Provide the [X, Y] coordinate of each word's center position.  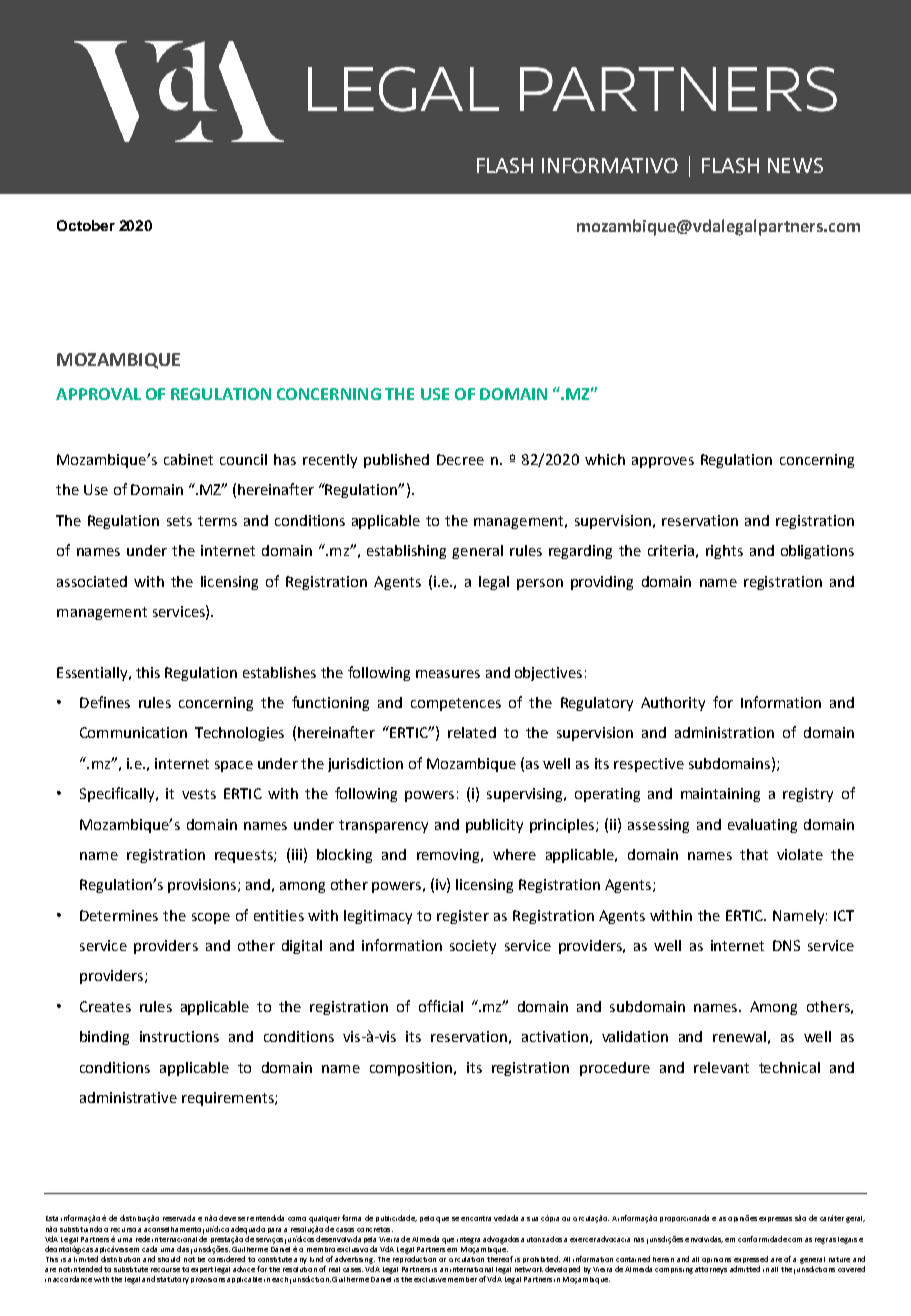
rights [724, 552]
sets [179, 521]
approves [663, 462]
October [86, 225]
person [540, 584]
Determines [119, 915]
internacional [174, 1239]
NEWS [795, 165]
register [463, 917]
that [754, 854]
